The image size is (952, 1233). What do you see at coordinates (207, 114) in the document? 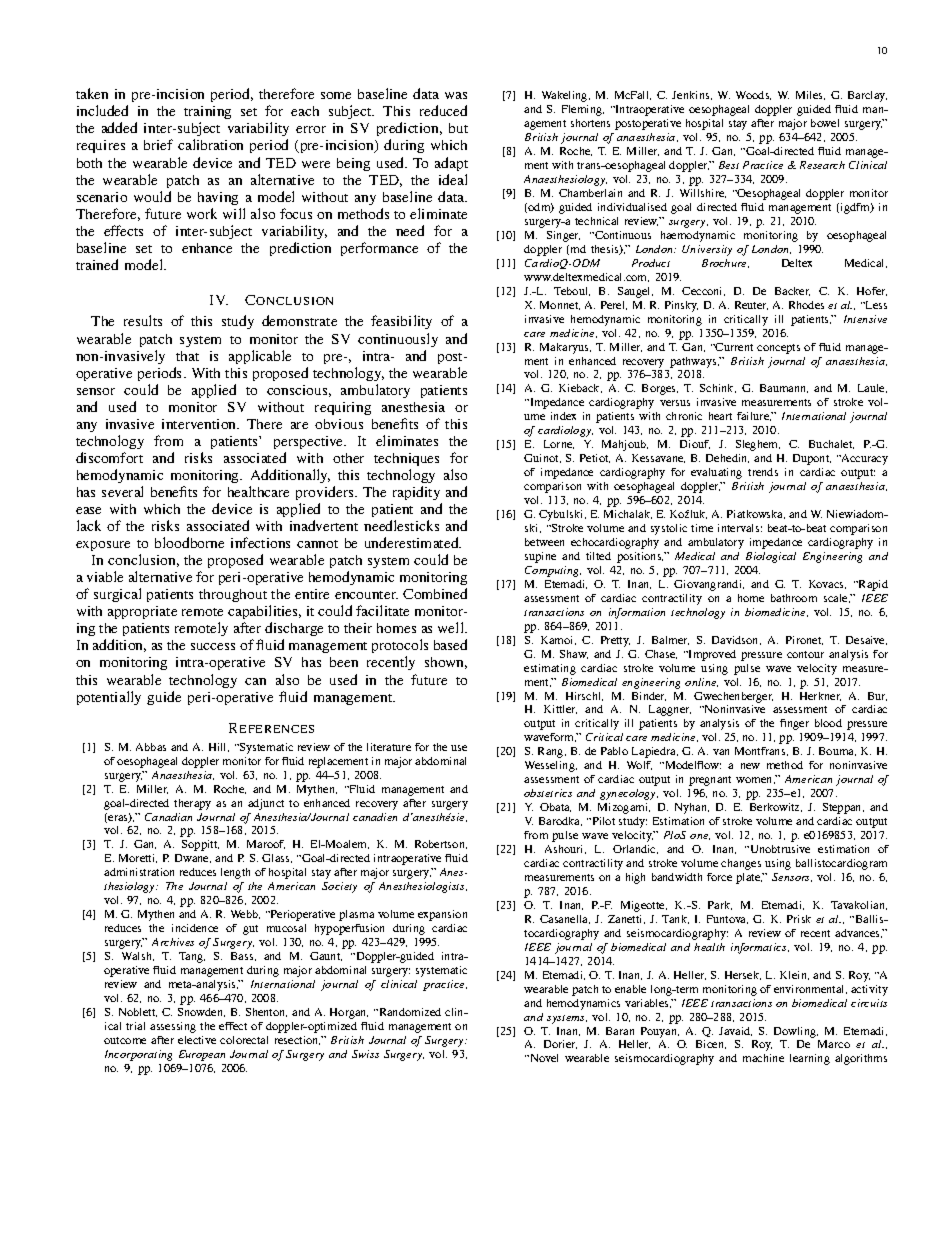
I see `training` at bounding box center [207, 114].
